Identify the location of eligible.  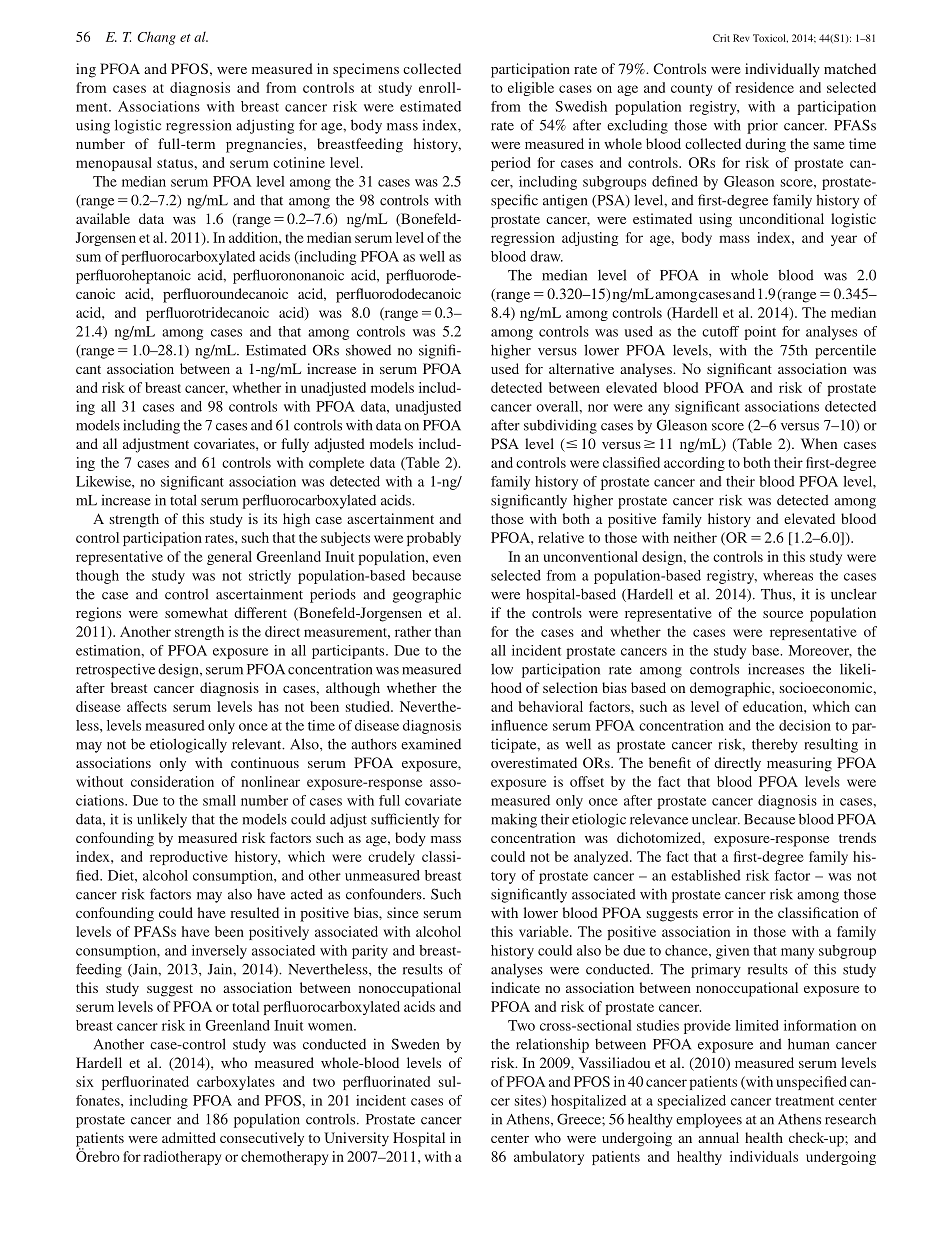
(531, 89).
